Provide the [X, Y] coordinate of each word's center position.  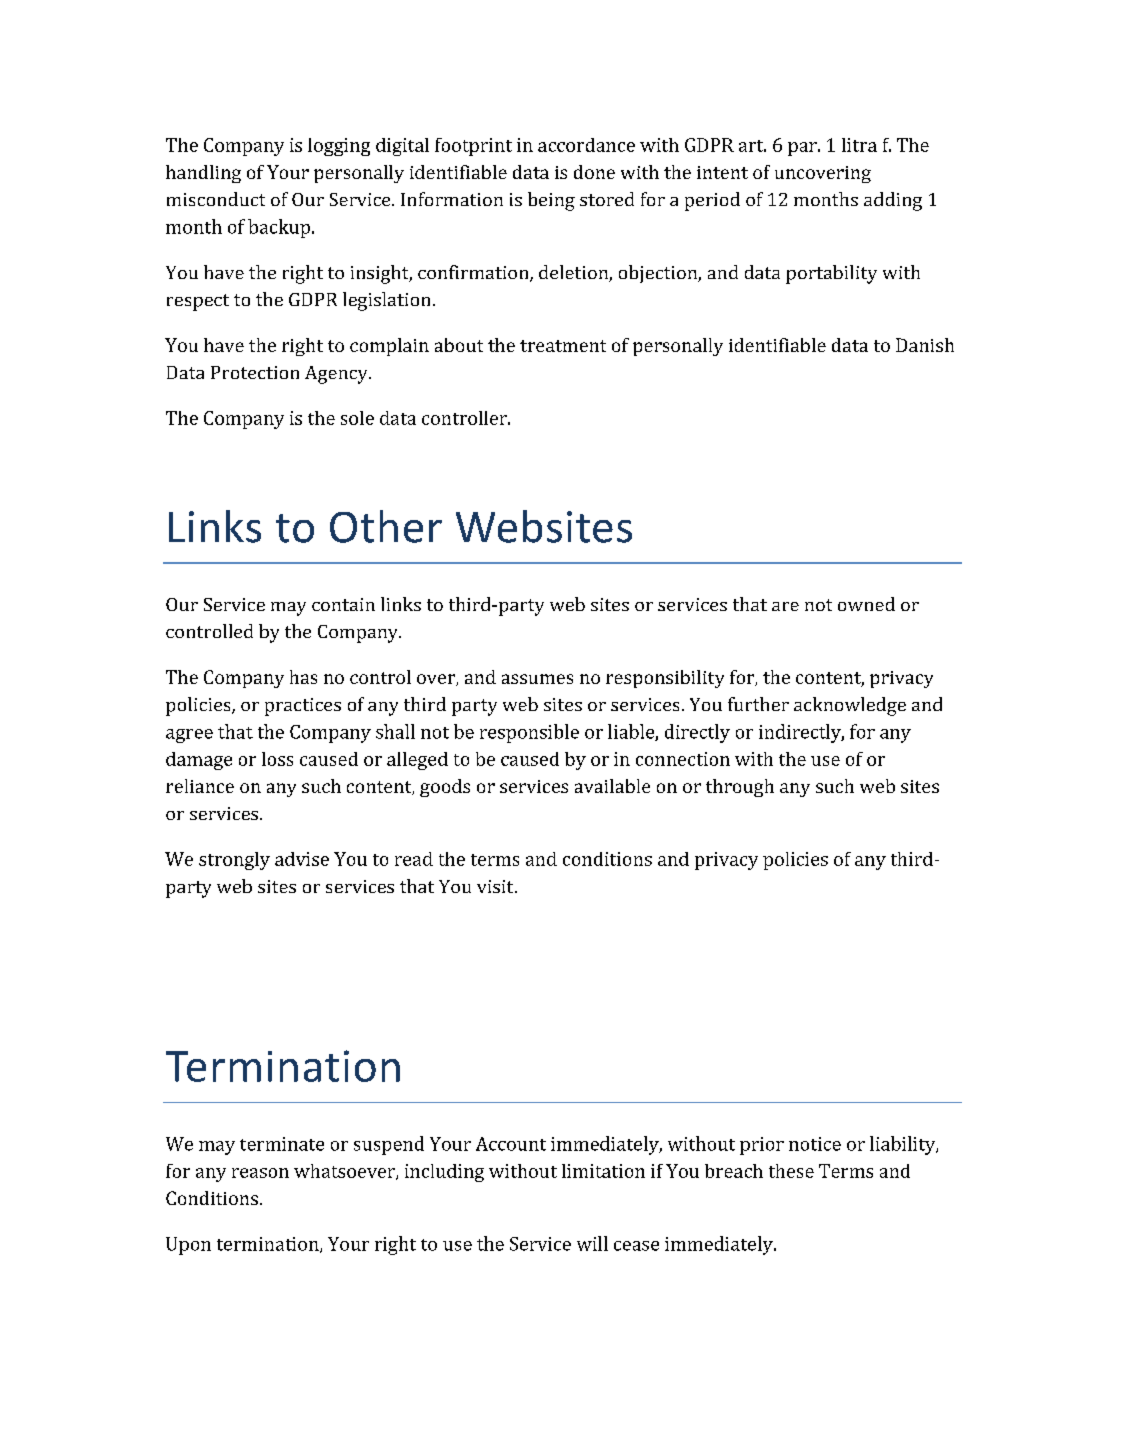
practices [303, 707]
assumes [537, 679]
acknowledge [850, 706]
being [551, 201]
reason [260, 1173]
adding [893, 201]
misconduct [216, 199]
